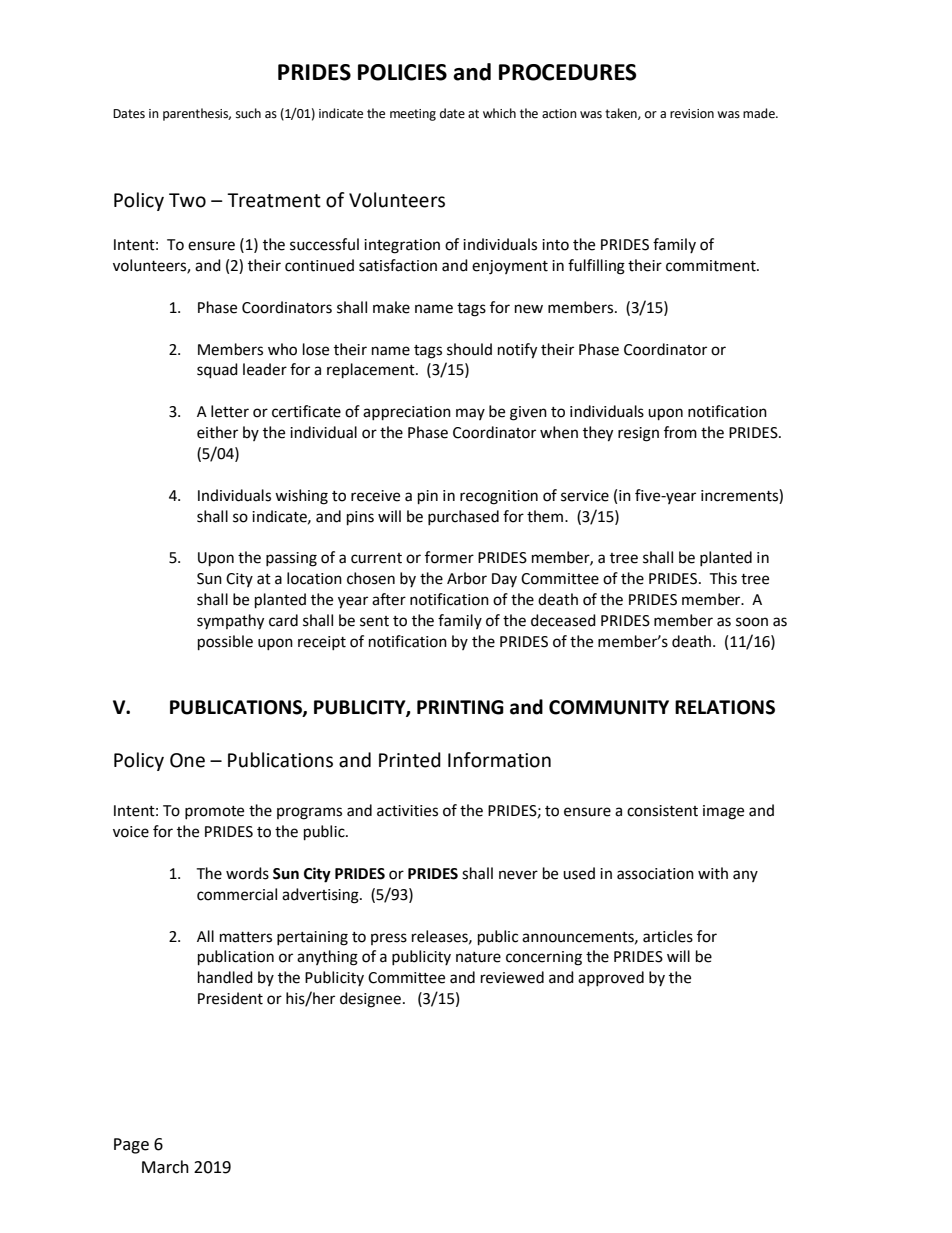 The image size is (952, 1233). Describe the element at coordinates (248, 113) in the page. I see `such` at that location.
